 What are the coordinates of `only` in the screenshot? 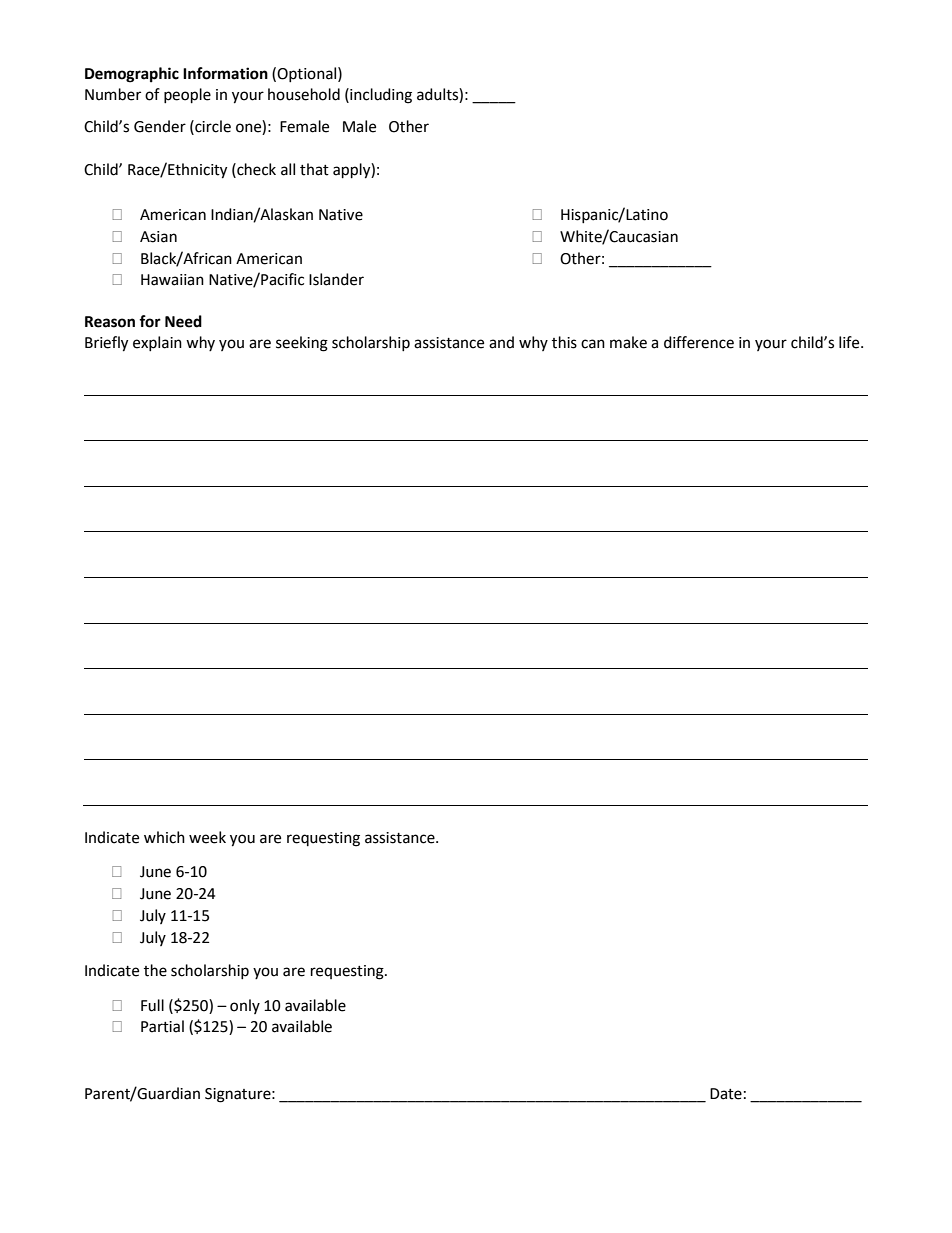 It's located at (245, 1006).
